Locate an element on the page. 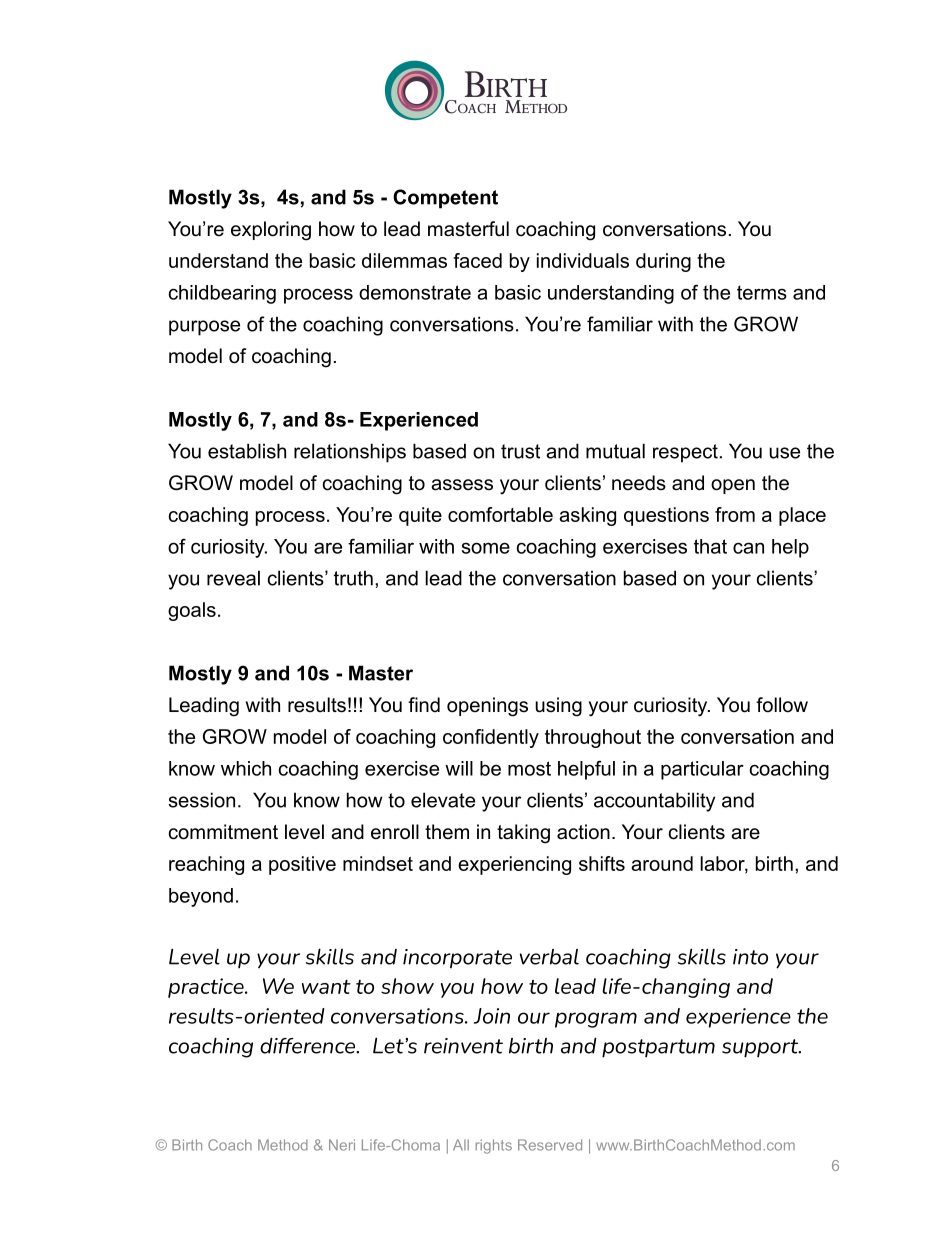  rights is located at coordinates (493, 1146).
